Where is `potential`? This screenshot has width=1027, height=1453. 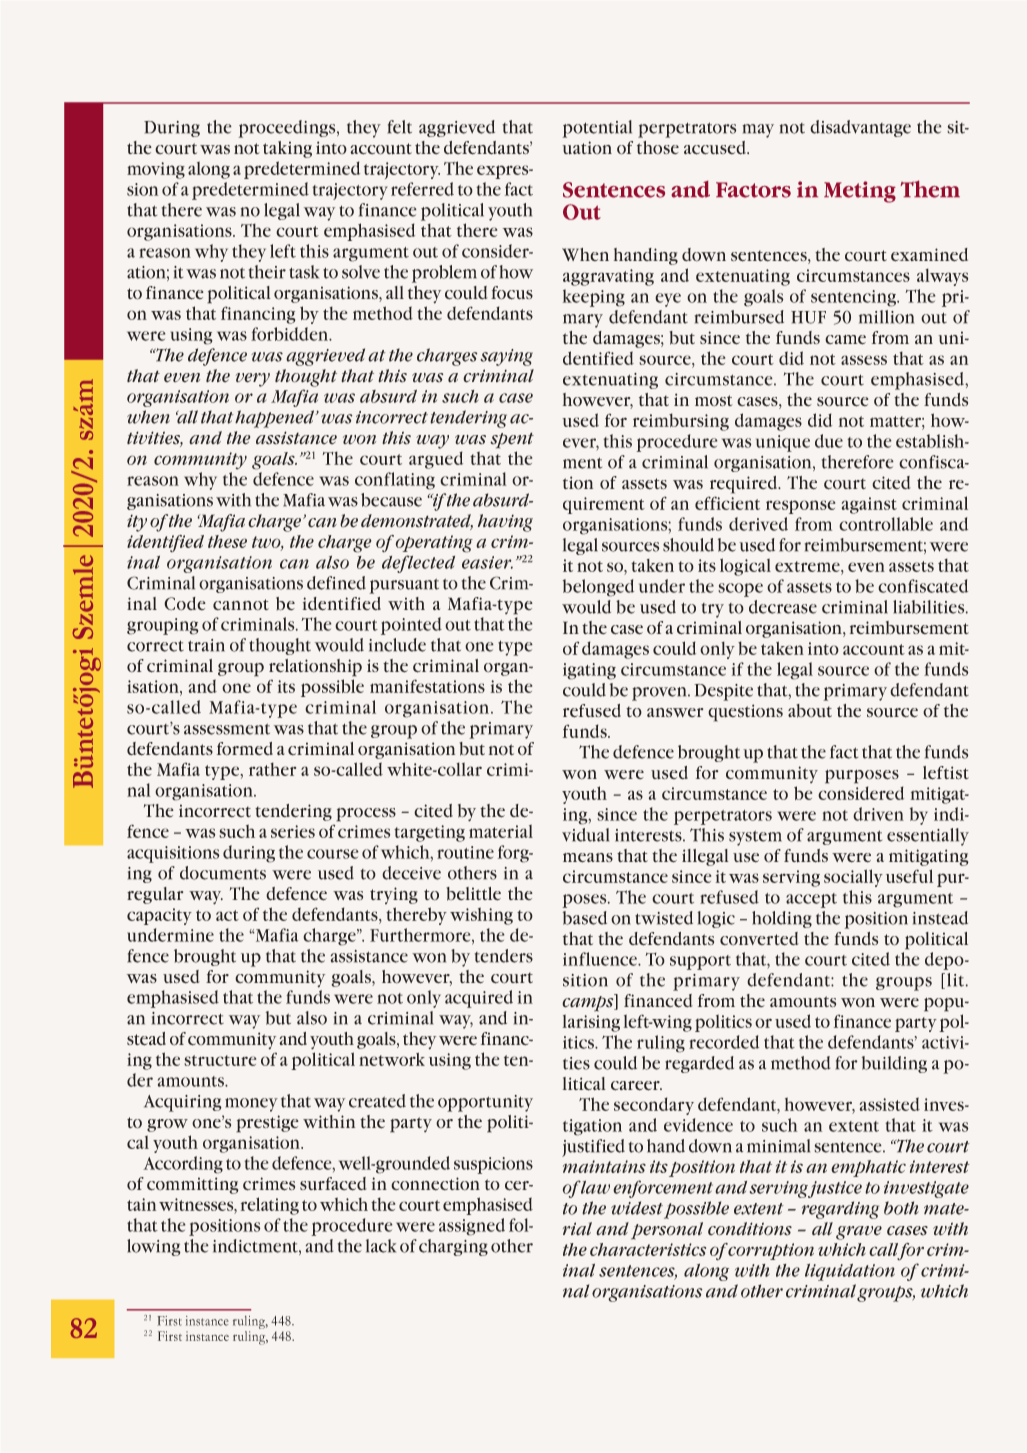
potential is located at coordinates (597, 129).
